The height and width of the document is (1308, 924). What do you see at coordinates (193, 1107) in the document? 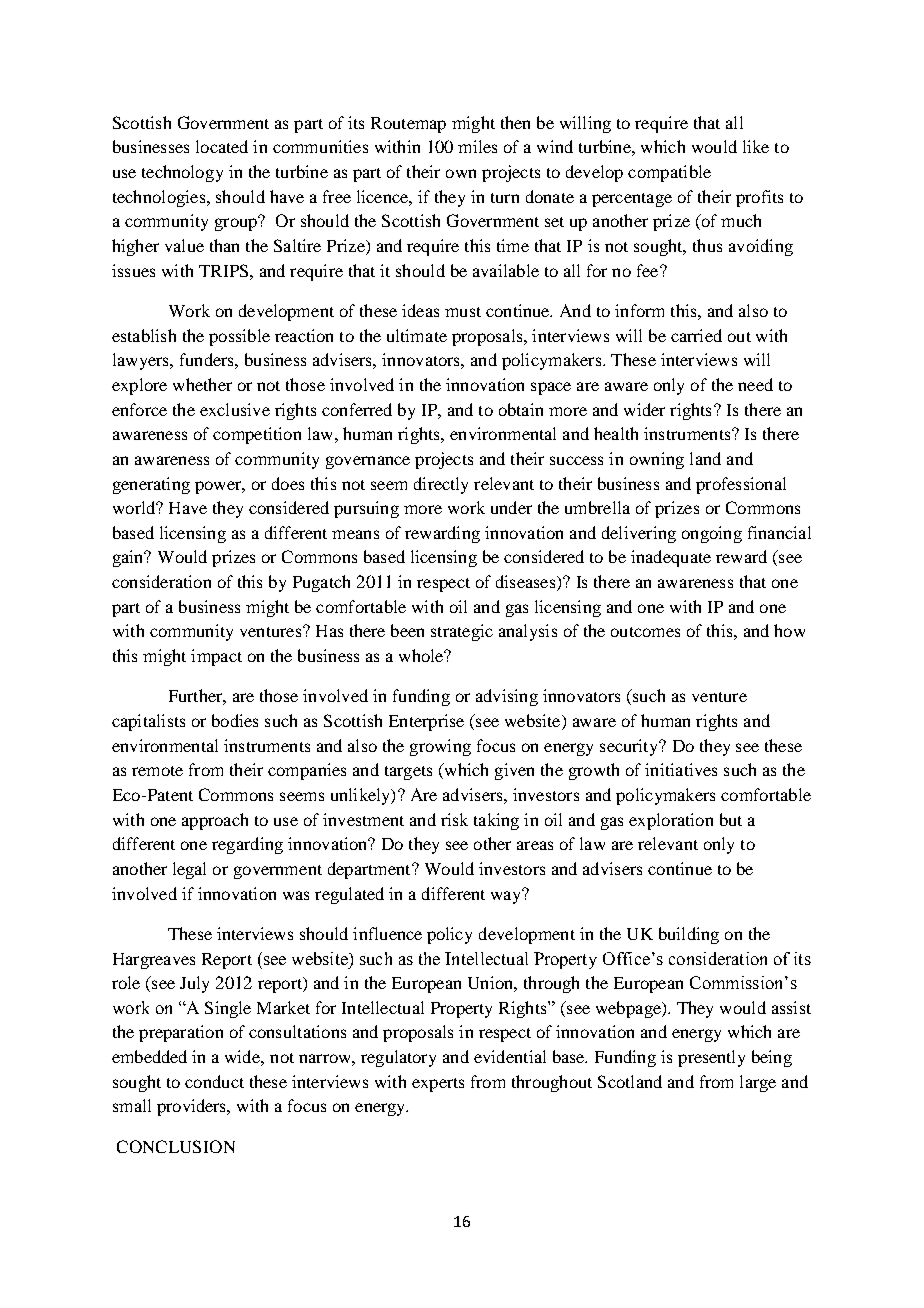
I see `providers` at bounding box center [193, 1107].
